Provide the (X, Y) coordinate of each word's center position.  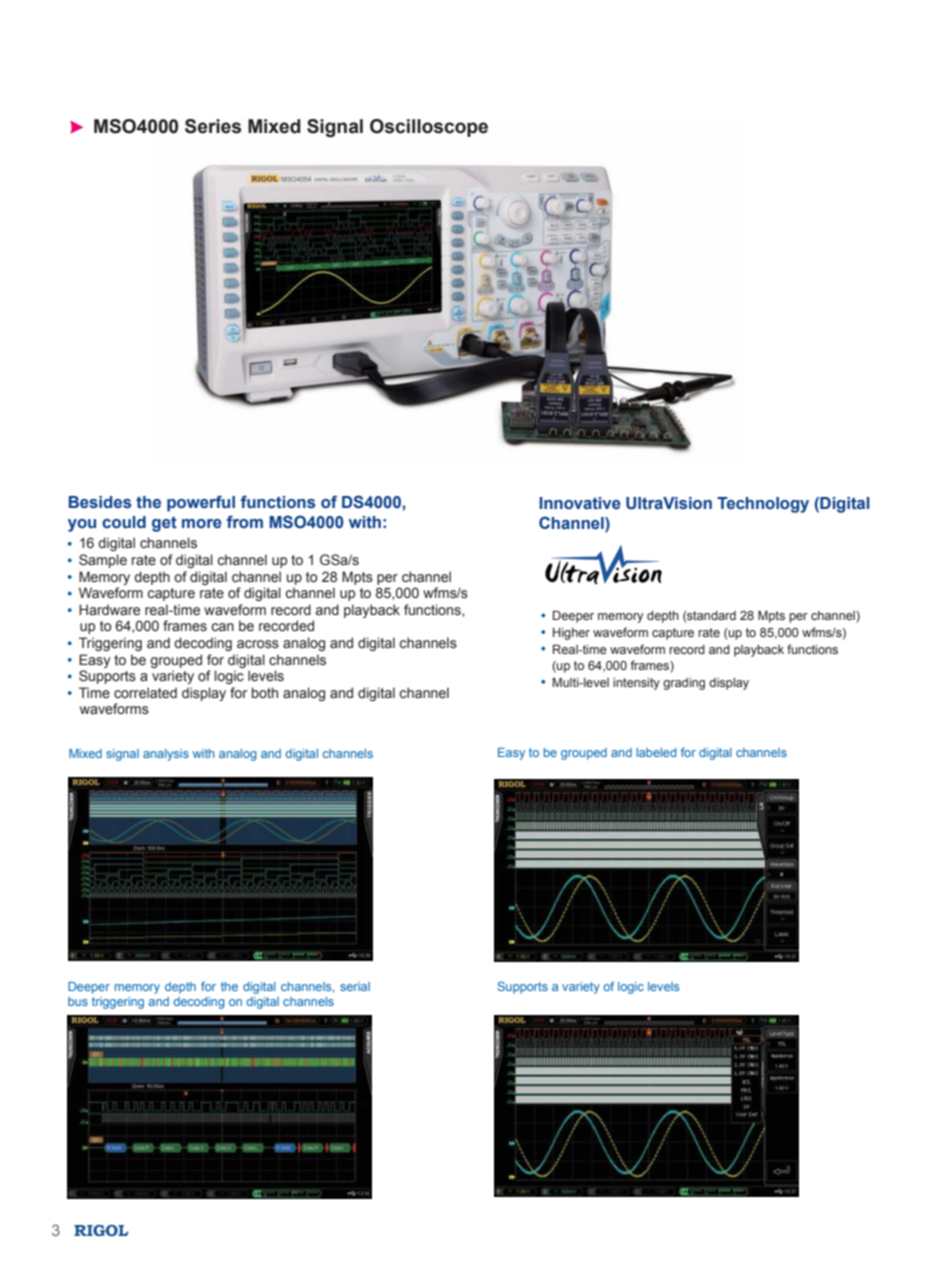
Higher (571, 634)
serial (355, 986)
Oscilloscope (429, 128)
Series (213, 126)
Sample (103, 561)
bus (78, 1001)
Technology (763, 505)
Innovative (580, 503)
